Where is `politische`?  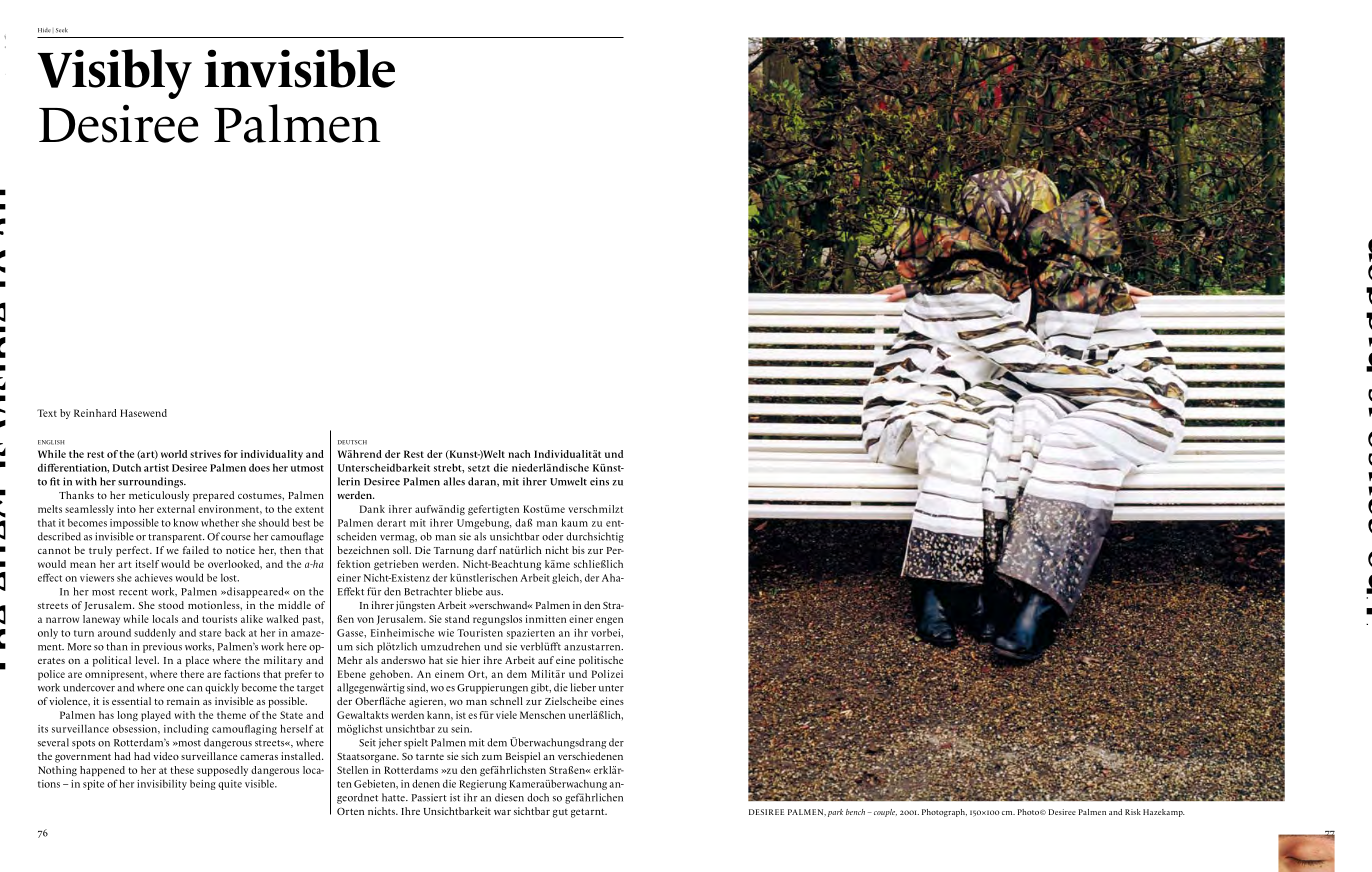
politische is located at coordinates (601, 661).
